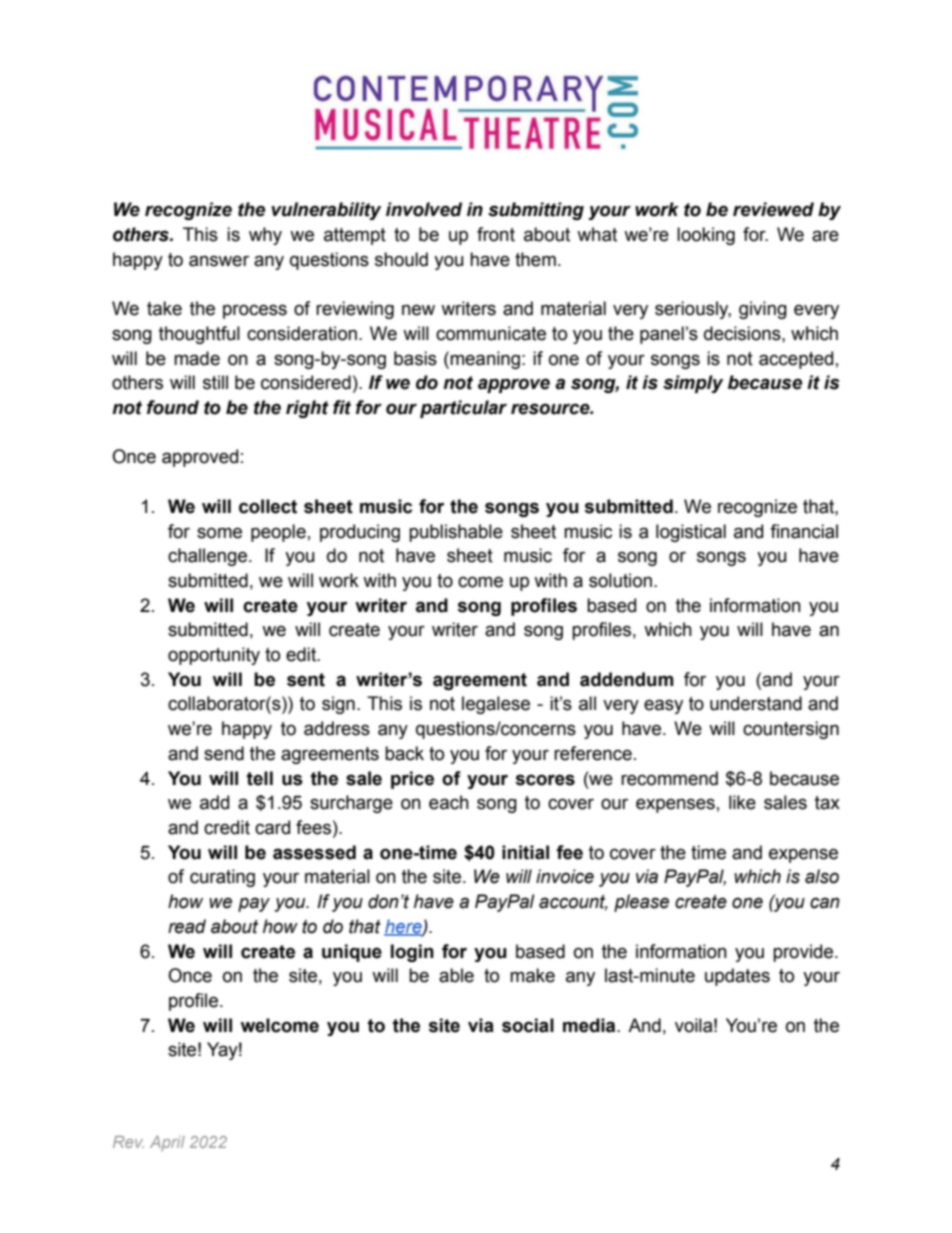 This image has width=952, height=1233. Describe the element at coordinates (496, 705) in the image. I see `legalese` at that location.
